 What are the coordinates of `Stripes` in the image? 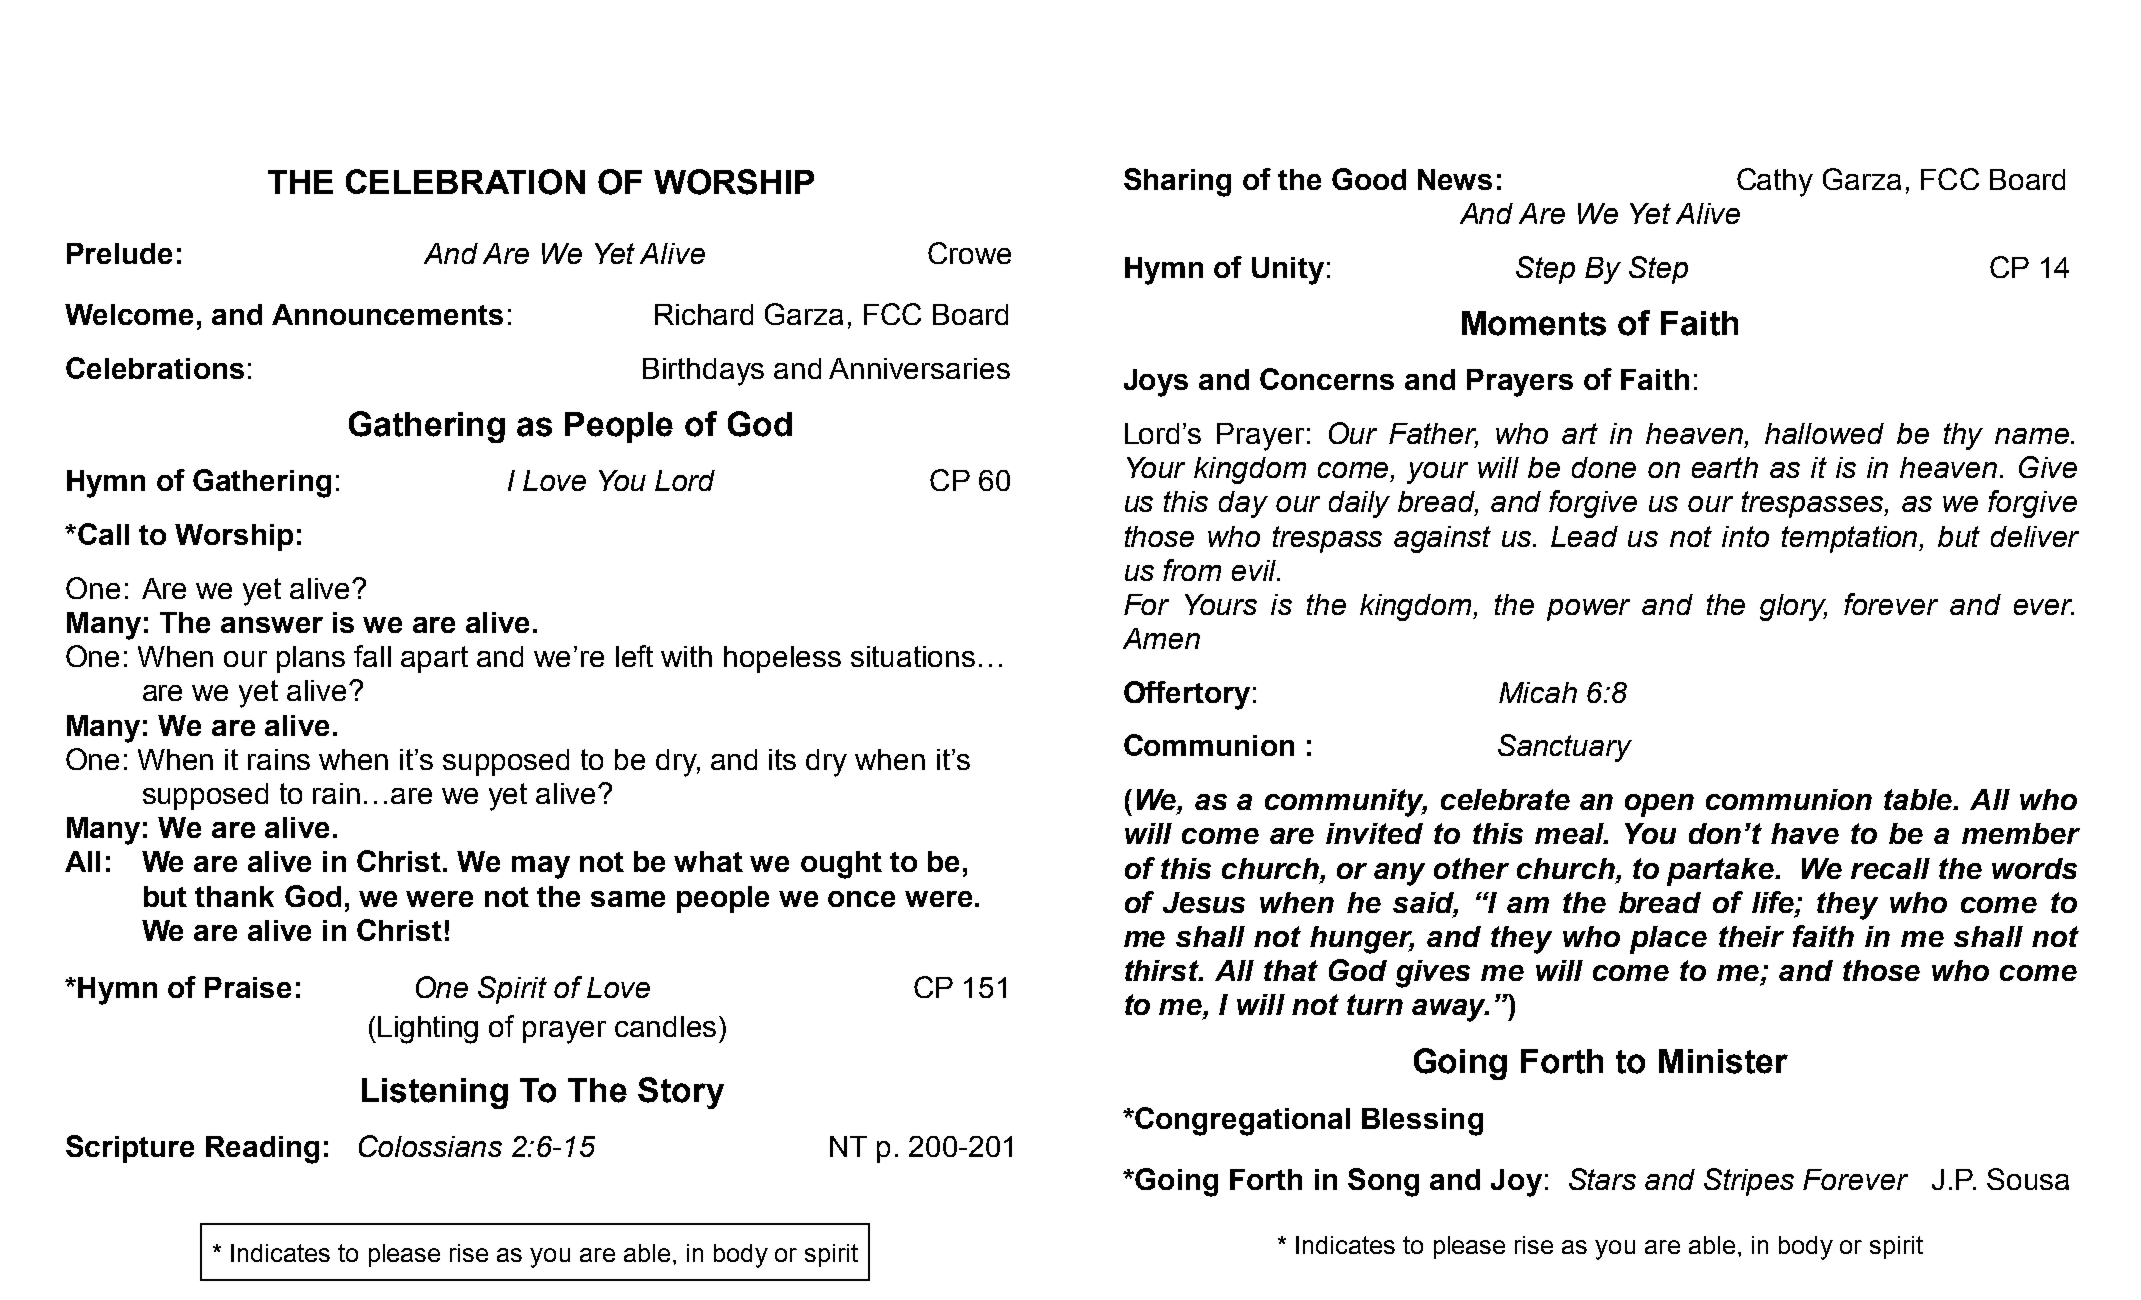 It's located at (1749, 1182).
